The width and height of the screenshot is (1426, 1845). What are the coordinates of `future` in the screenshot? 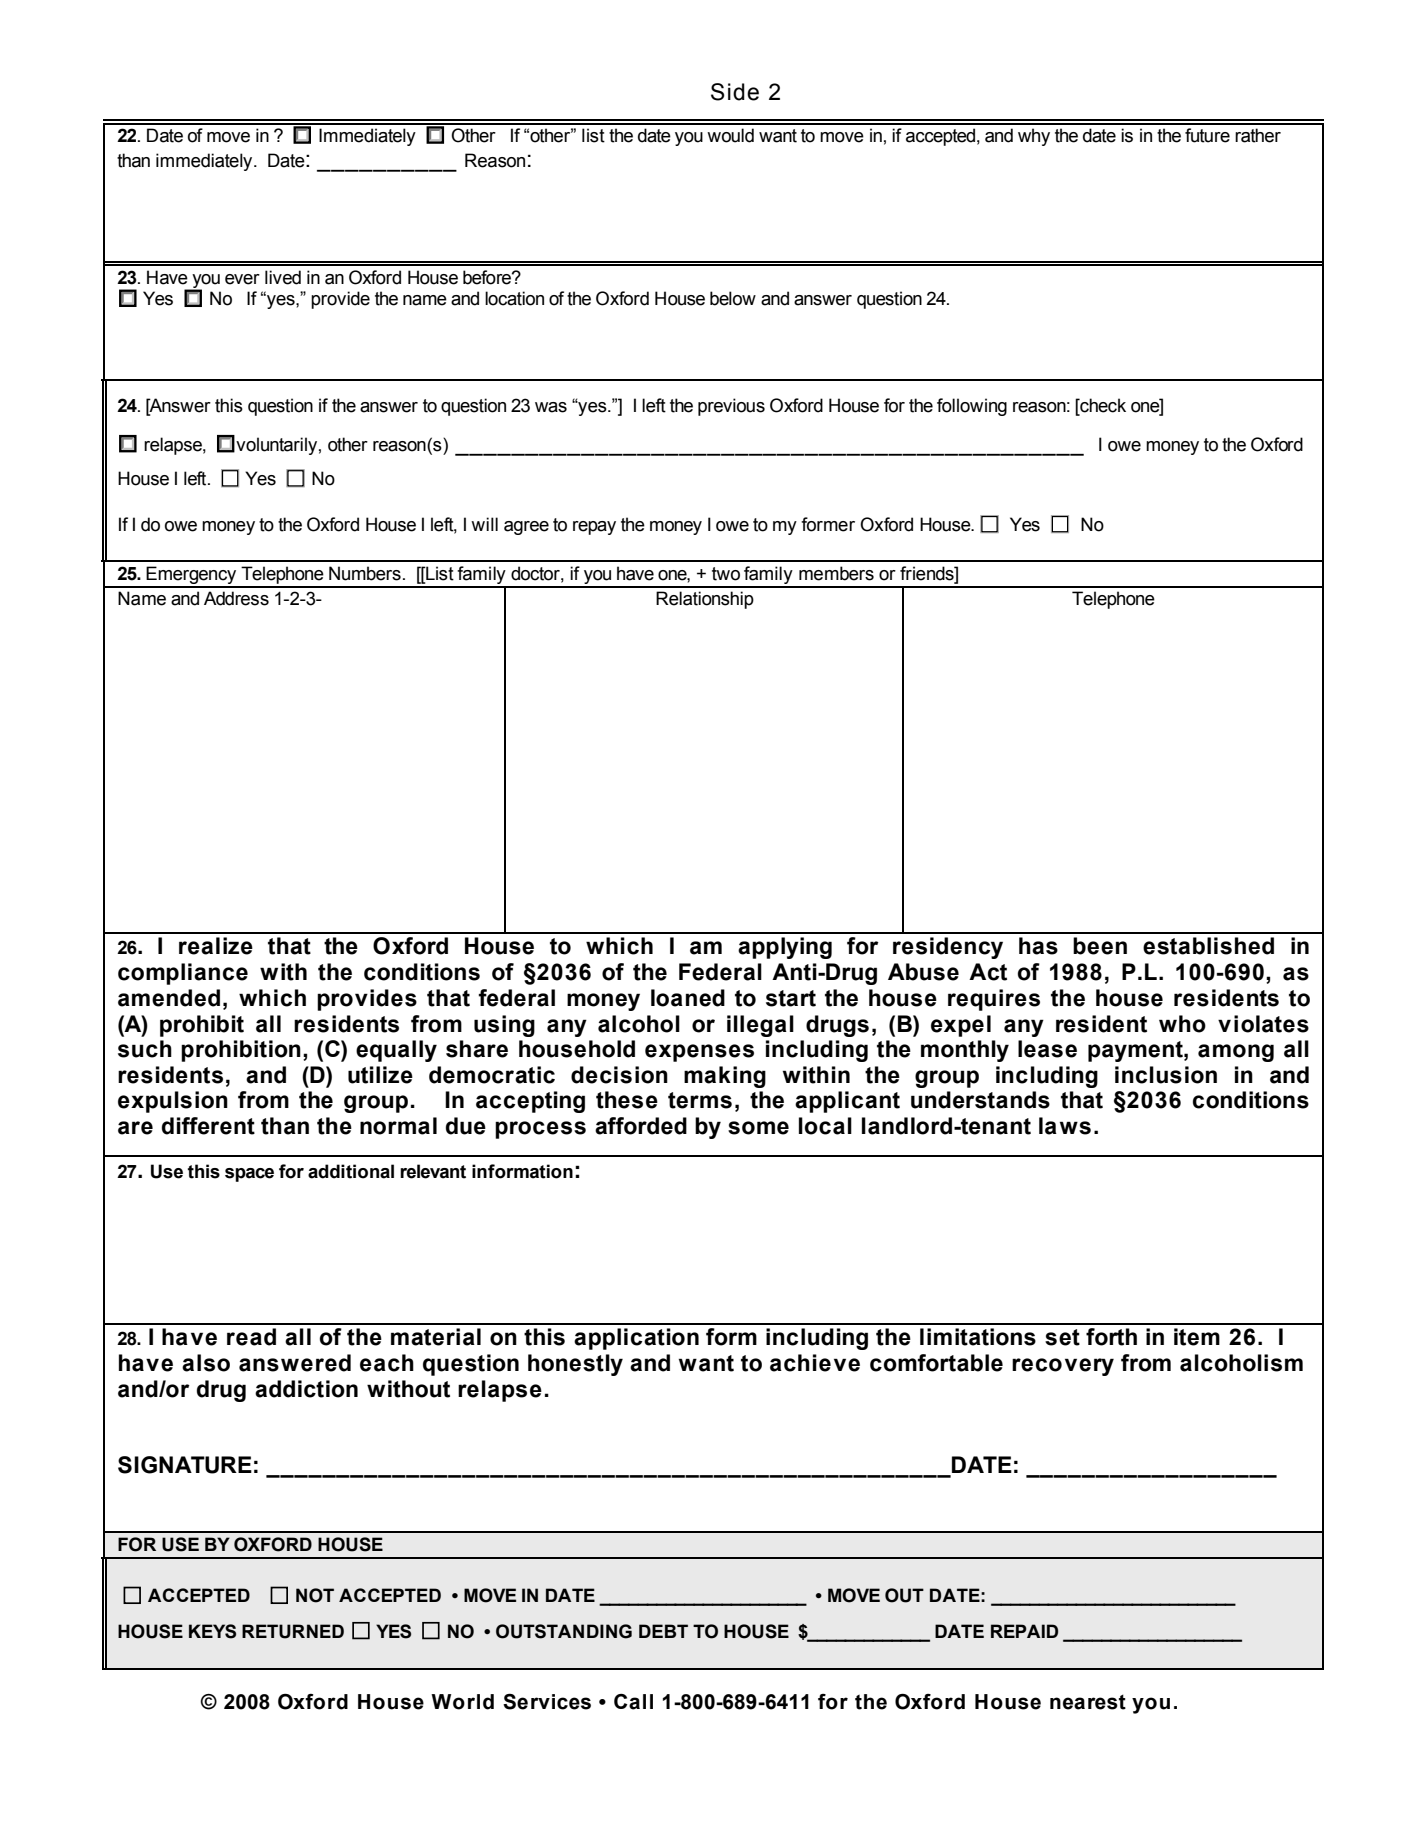 It's located at (1207, 135).
